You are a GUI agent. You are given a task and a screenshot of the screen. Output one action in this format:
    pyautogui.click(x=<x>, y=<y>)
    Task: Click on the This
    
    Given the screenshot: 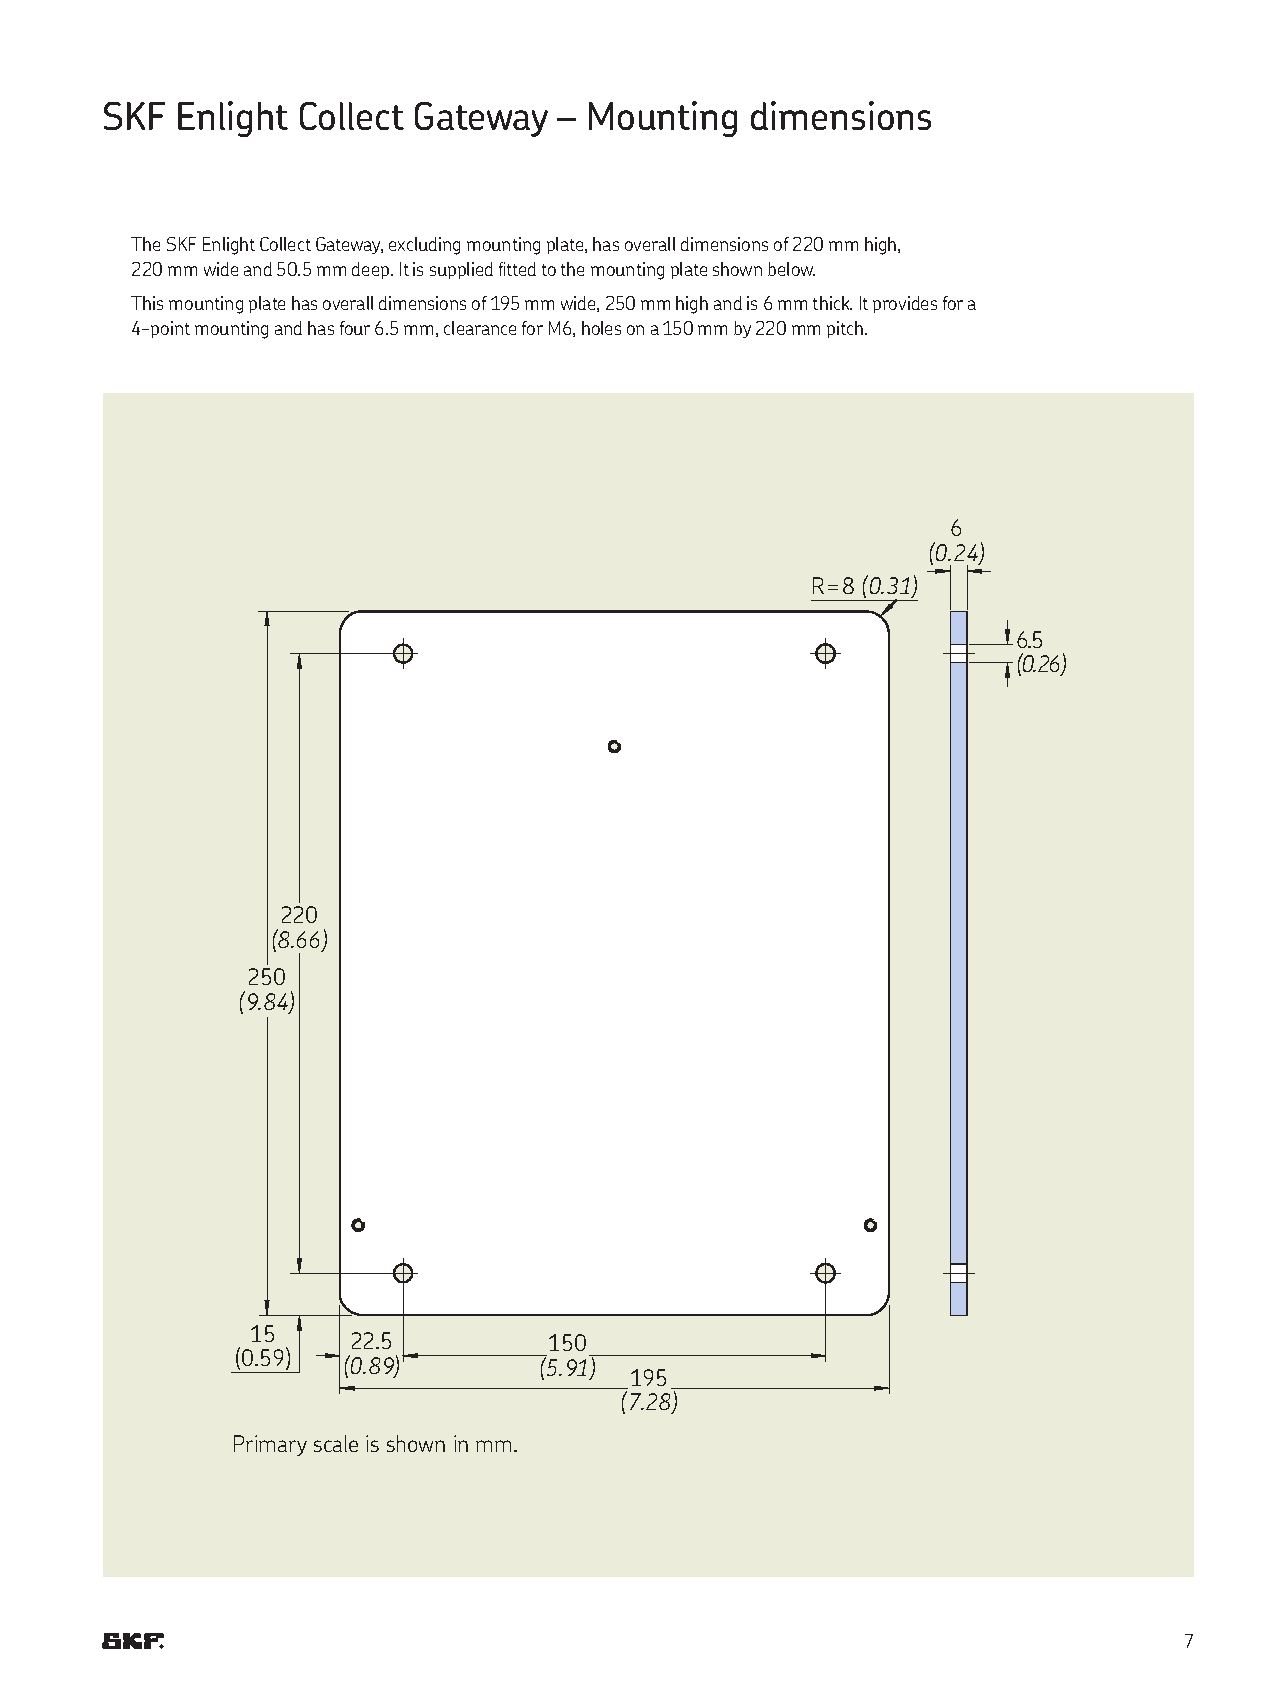 What is the action you would take?
    pyautogui.click(x=147, y=303)
